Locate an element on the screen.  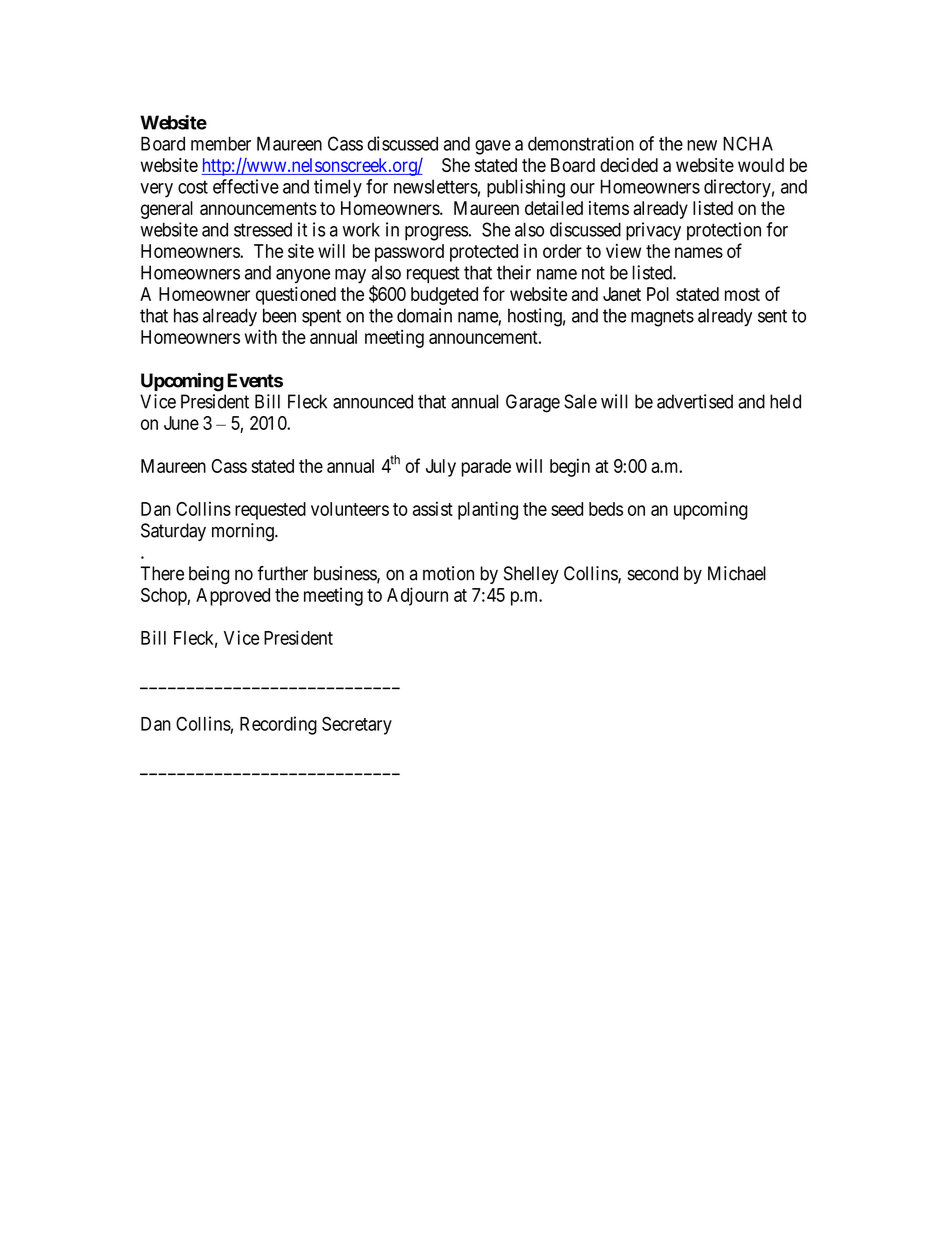
Recording is located at coordinates (278, 725).
